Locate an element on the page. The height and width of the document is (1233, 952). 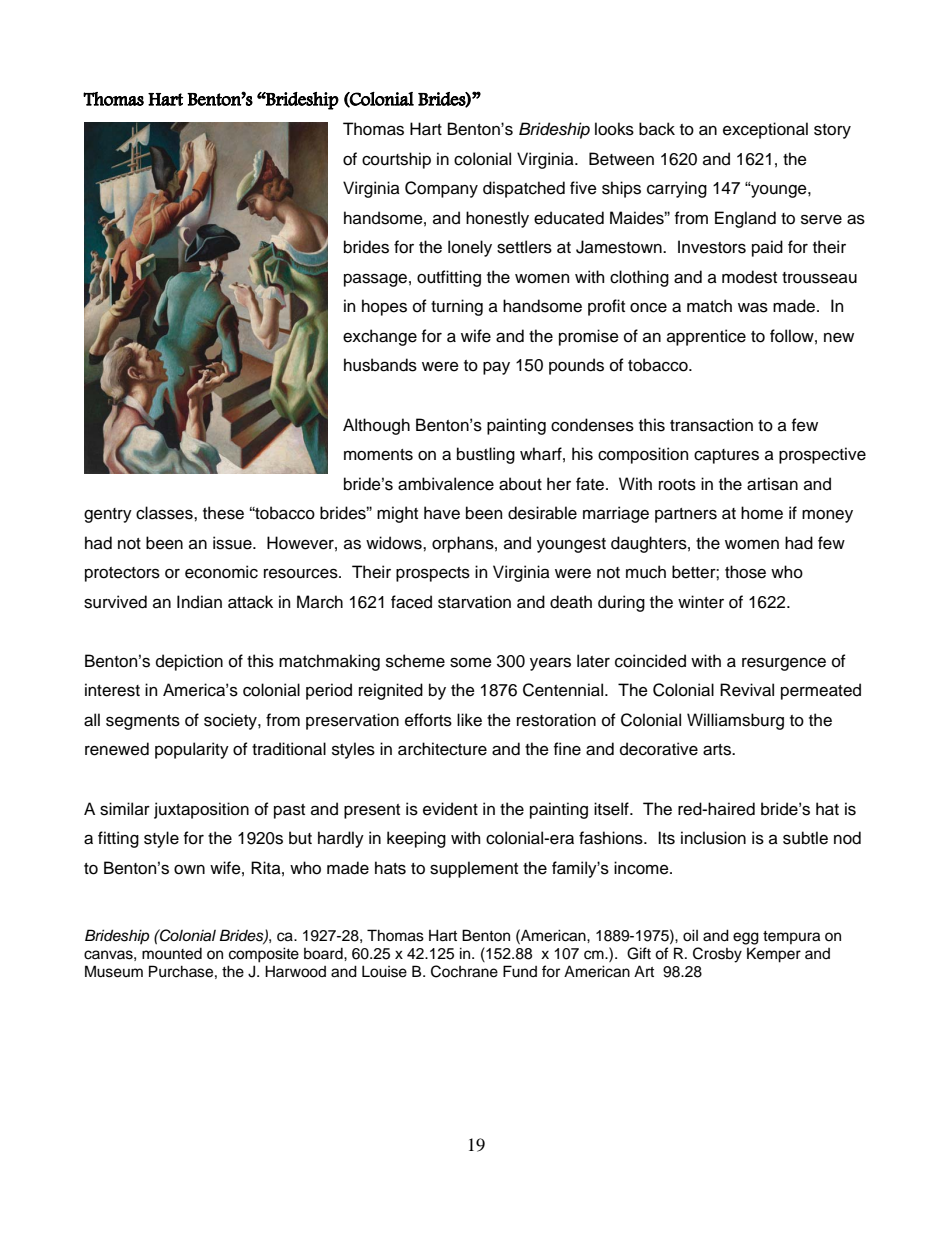
Revival is located at coordinates (747, 690).
